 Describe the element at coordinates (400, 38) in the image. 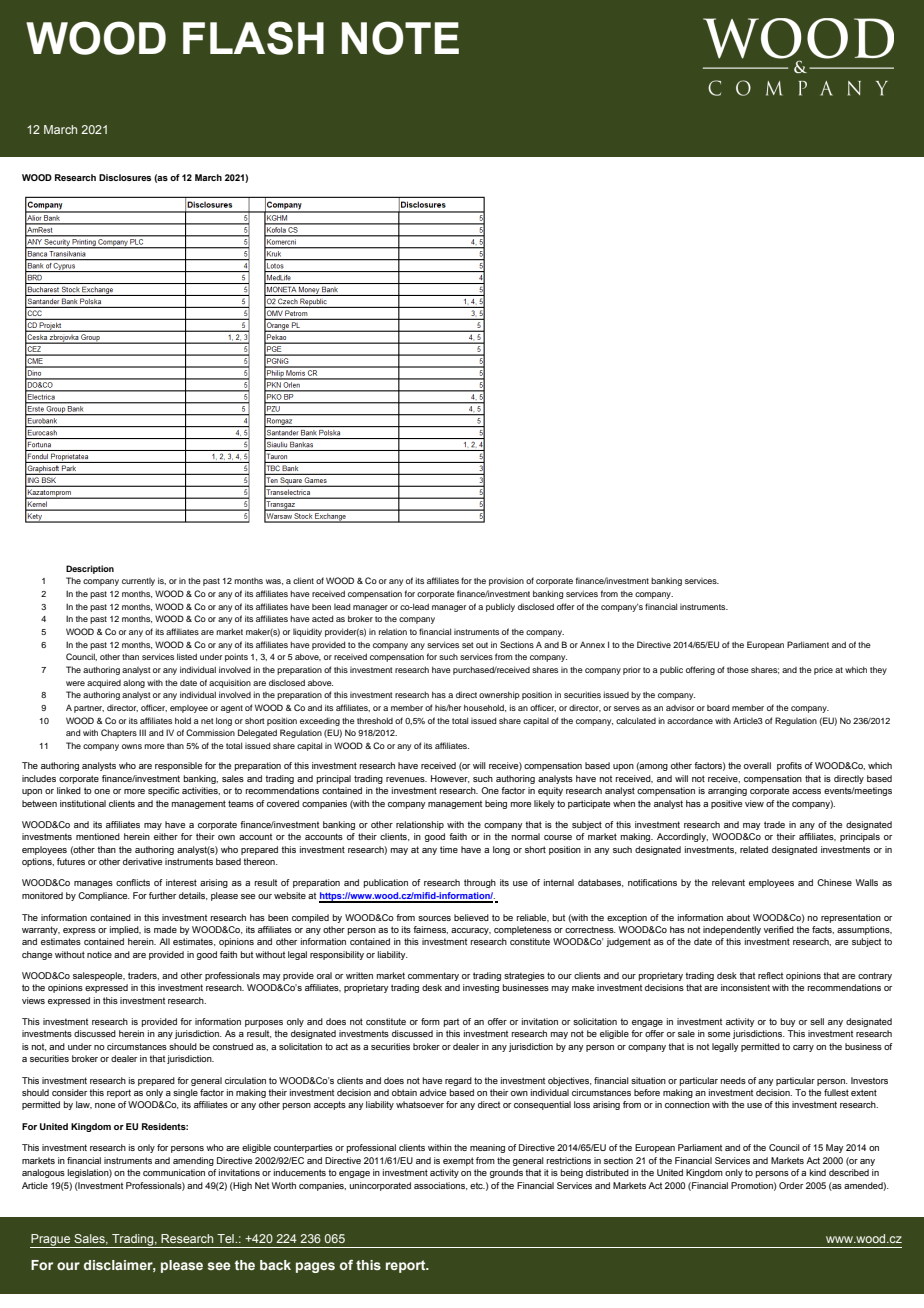

I see `NOTE` at that location.
